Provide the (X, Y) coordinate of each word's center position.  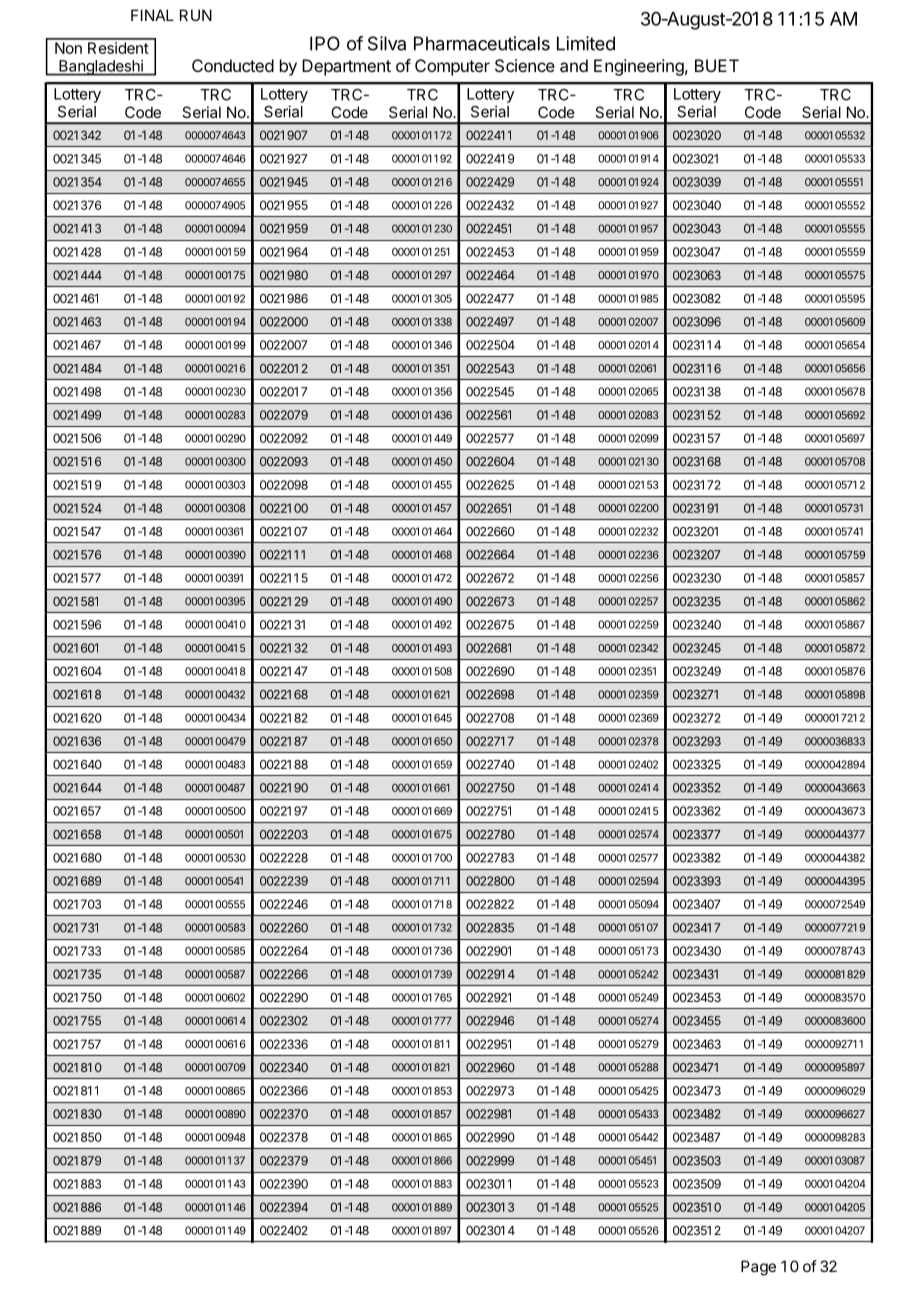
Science (525, 65)
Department (346, 67)
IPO (325, 43)
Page (758, 1268)
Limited (586, 43)
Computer (452, 67)
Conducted (233, 65)
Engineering (639, 67)
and (574, 65)
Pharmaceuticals (482, 43)
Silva (387, 43)
